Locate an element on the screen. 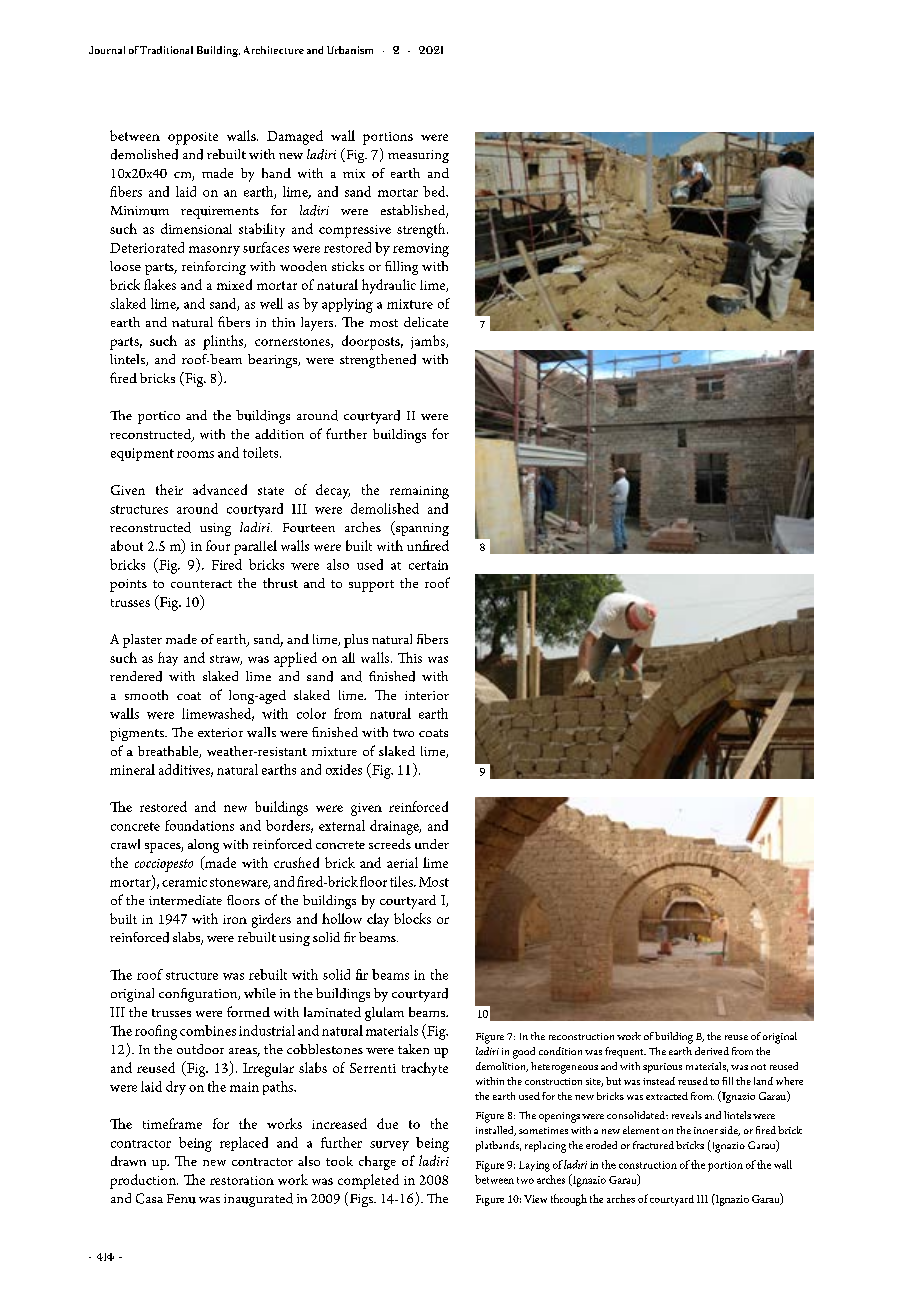 Image resolution: width=924 pixels, height=1308 pixels. Traditional is located at coordinates (166, 50).
